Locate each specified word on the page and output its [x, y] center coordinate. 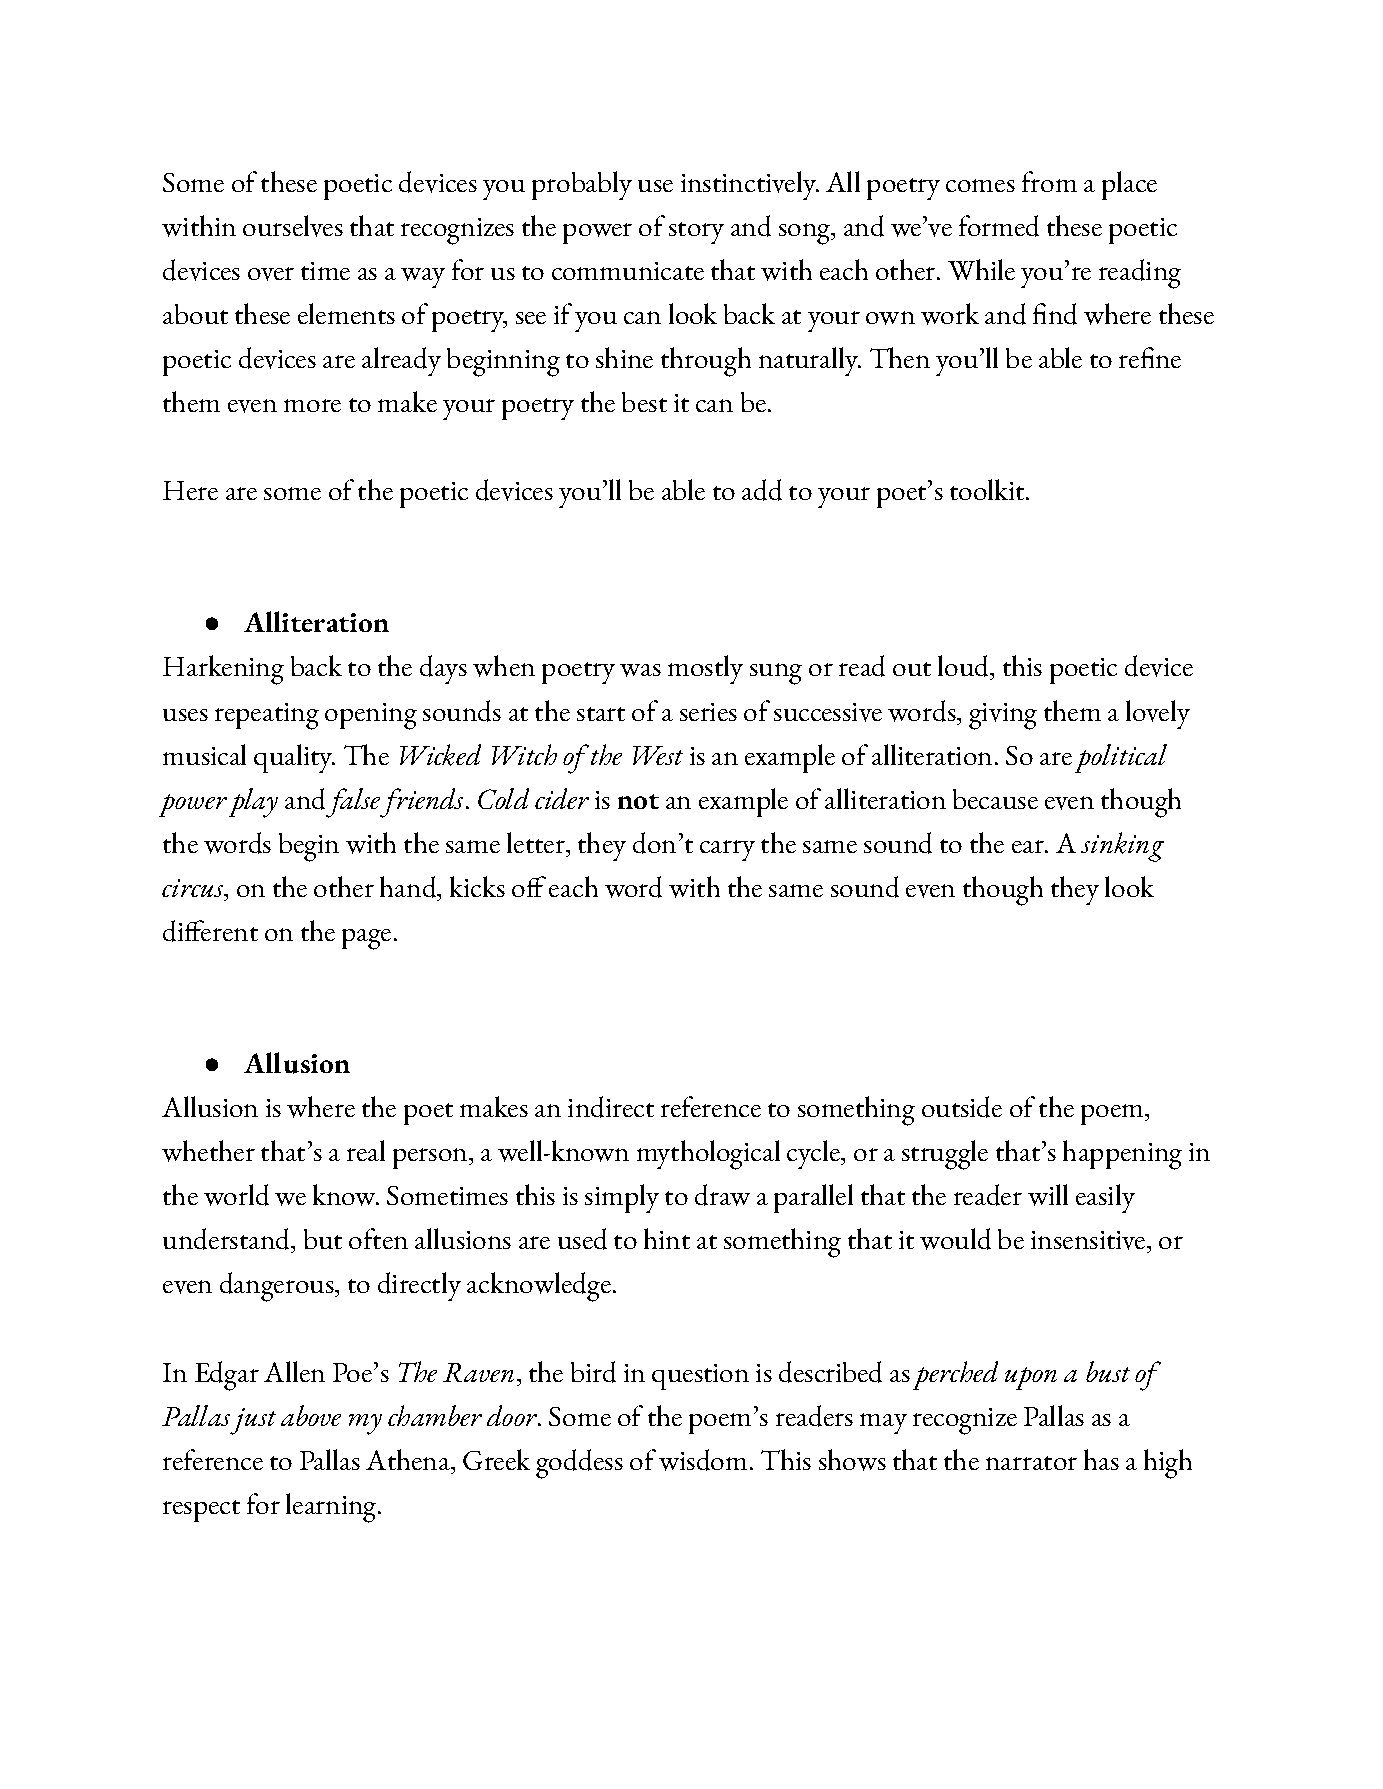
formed [999, 226]
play [253, 803]
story [696, 233]
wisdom [703, 1460]
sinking [1122, 847]
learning [332, 1508]
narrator [1031, 1463]
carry [727, 850]
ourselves [293, 226]
